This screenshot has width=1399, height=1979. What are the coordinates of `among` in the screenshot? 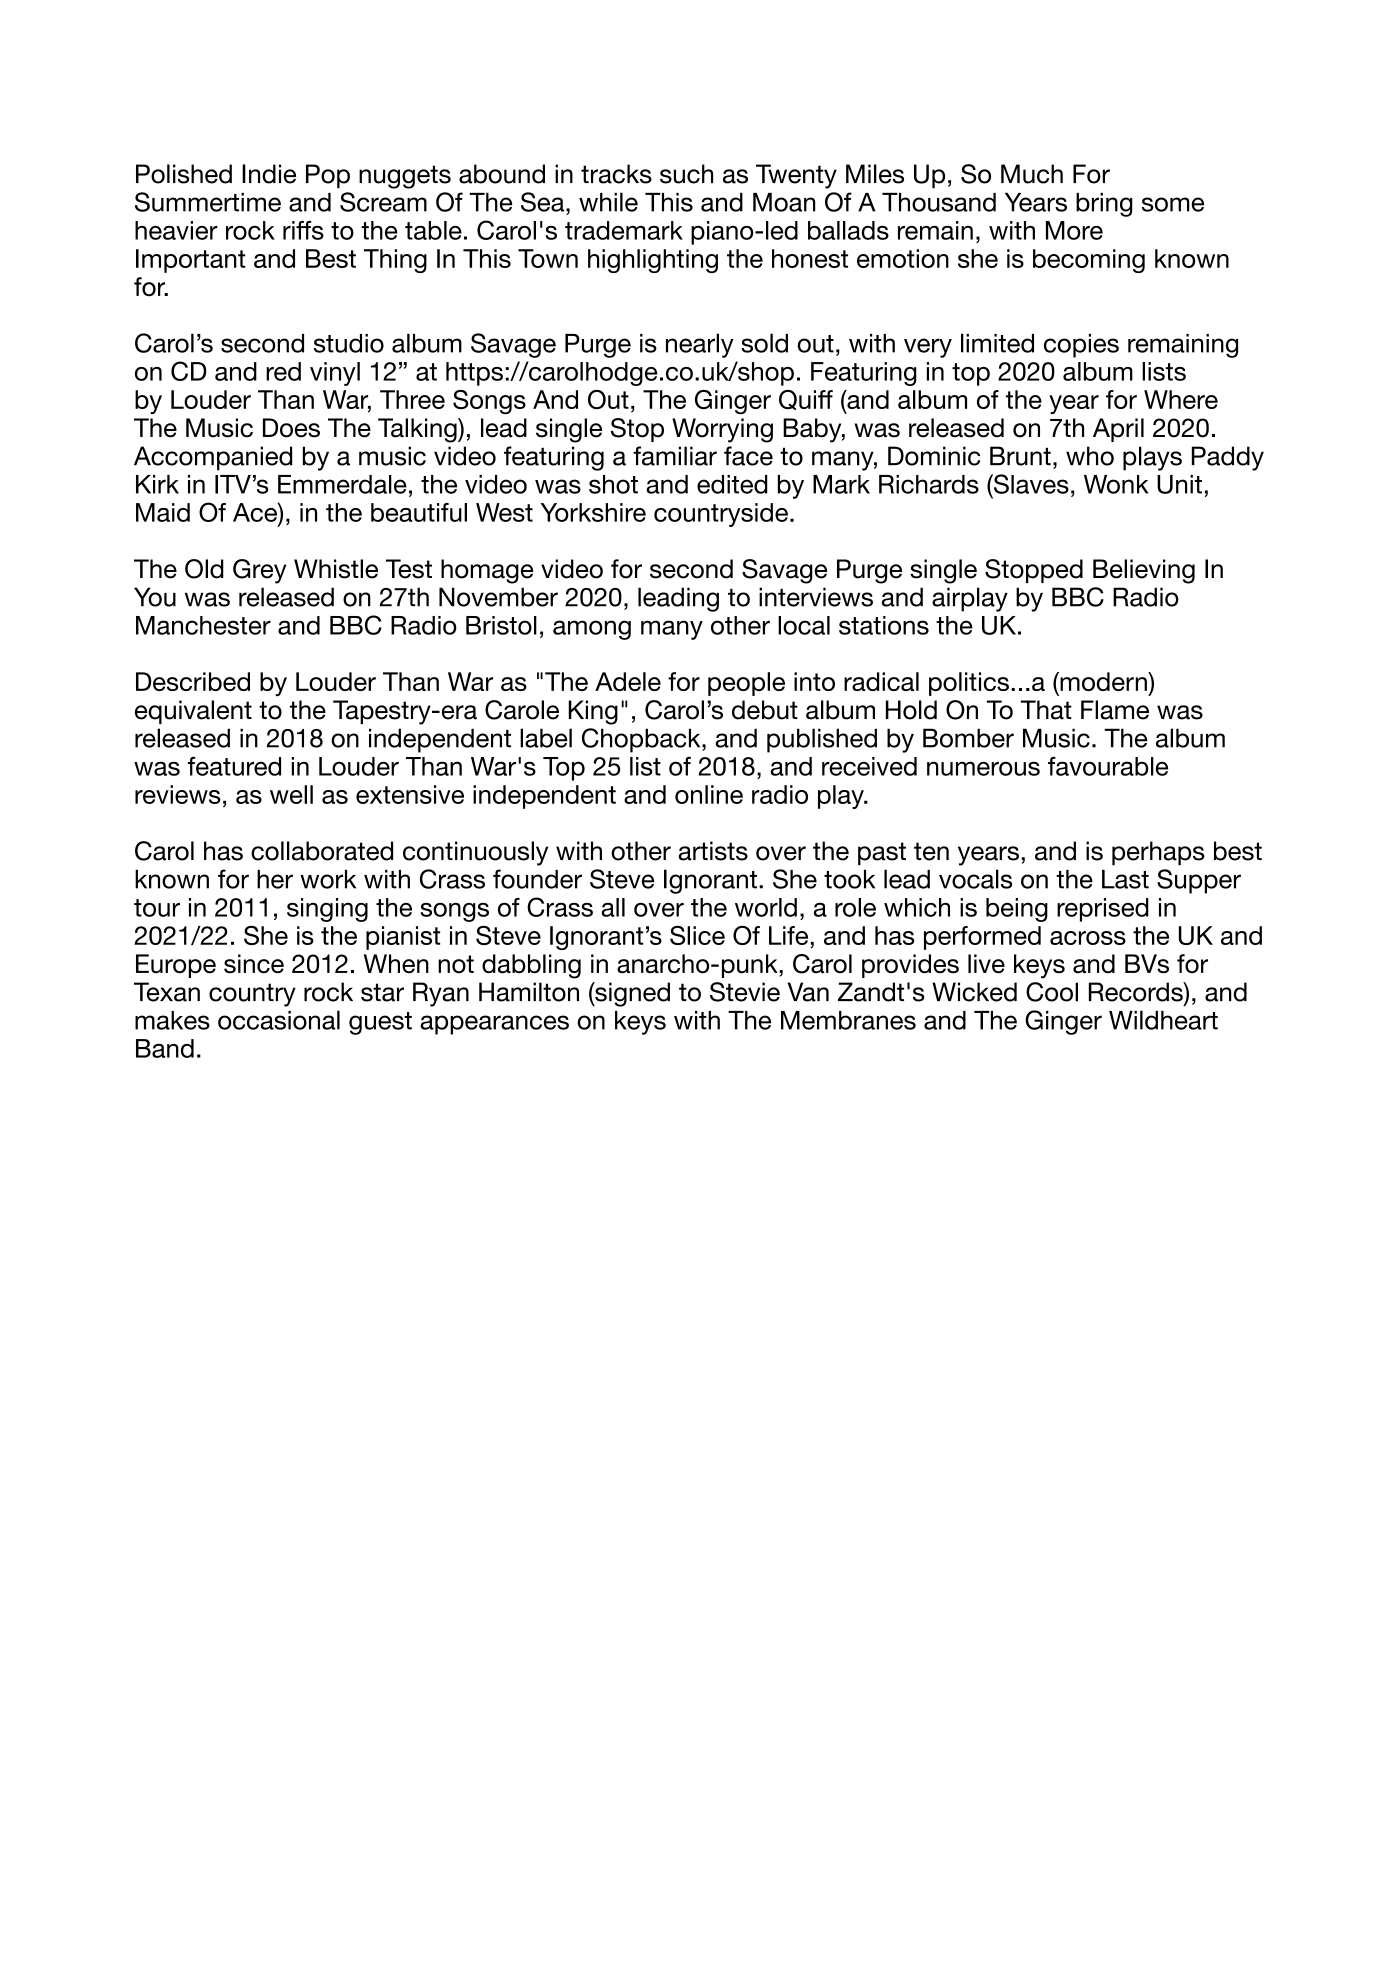 It's located at (592, 630).
